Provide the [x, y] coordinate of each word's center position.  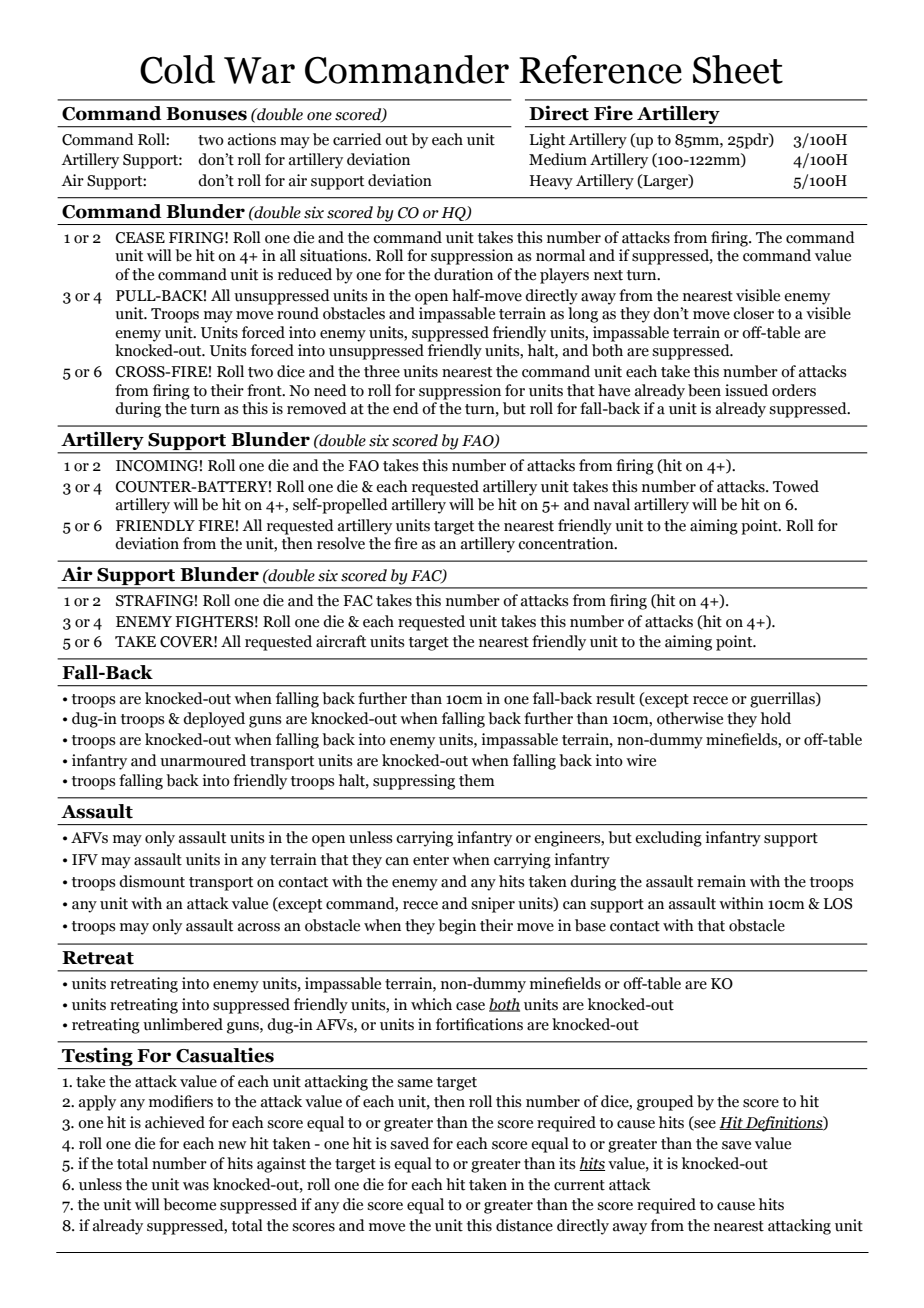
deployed [214, 720]
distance [524, 1225]
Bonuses [206, 114]
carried [357, 139]
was [196, 1186]
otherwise [690, 718]
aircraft [341, 641]
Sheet [738, 69]
